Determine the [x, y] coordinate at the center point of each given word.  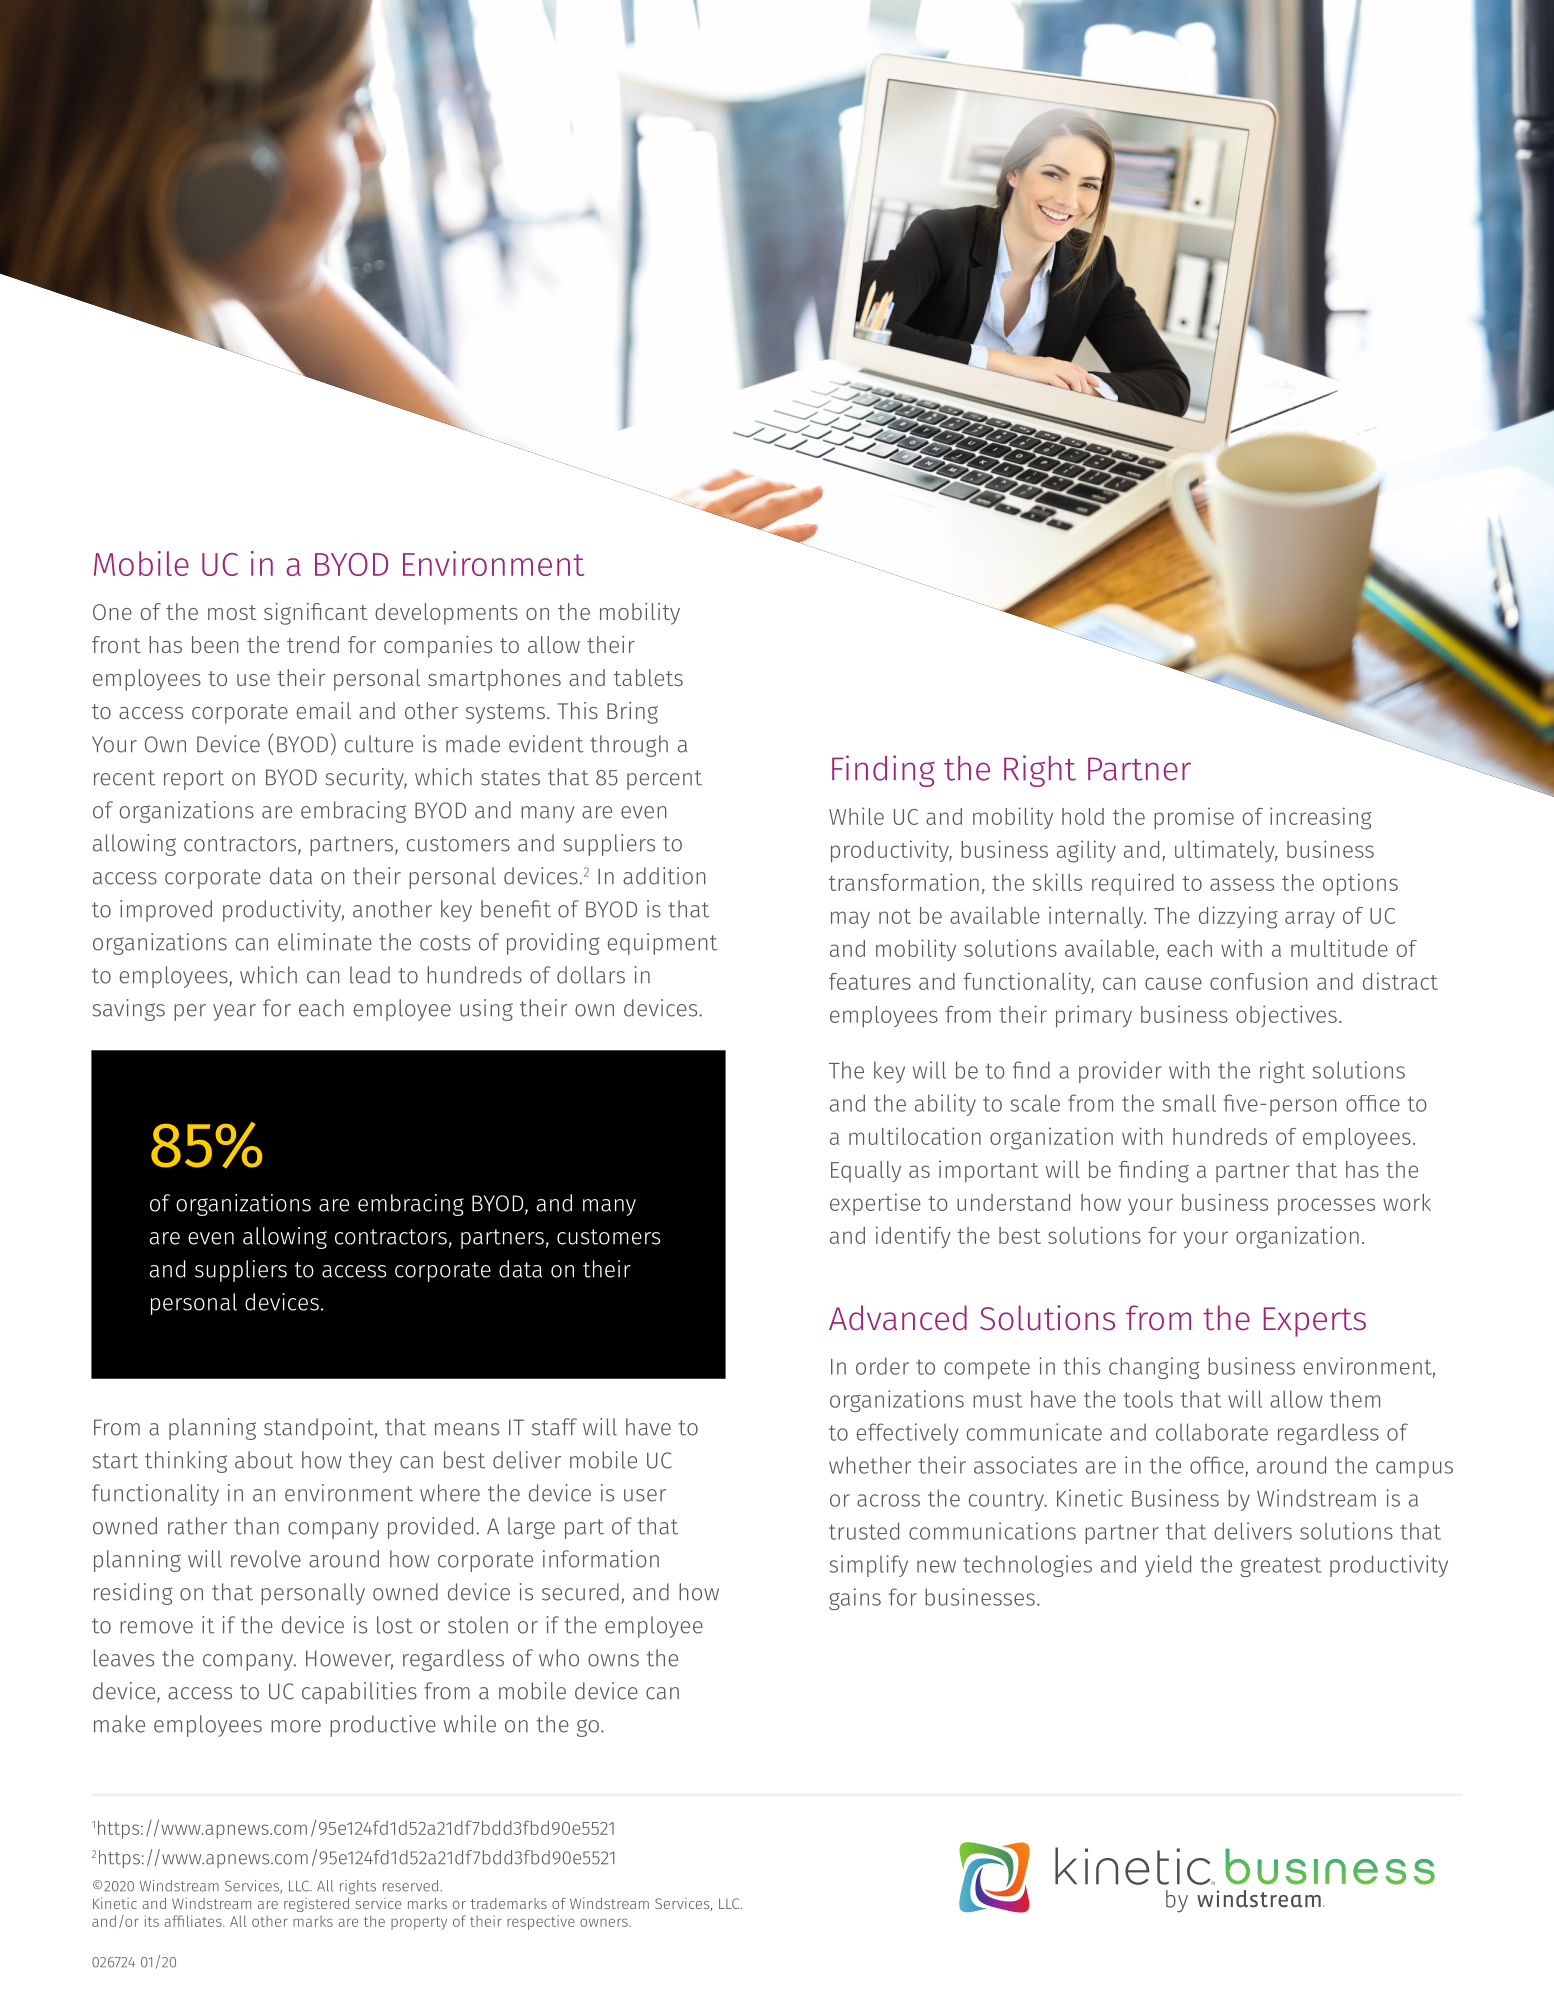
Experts [1315, 1322]
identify [913, 1237]
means [467, 1429]
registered [316, 1905]
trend [313, 644]
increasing [1321, 818]
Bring [632, 713]
